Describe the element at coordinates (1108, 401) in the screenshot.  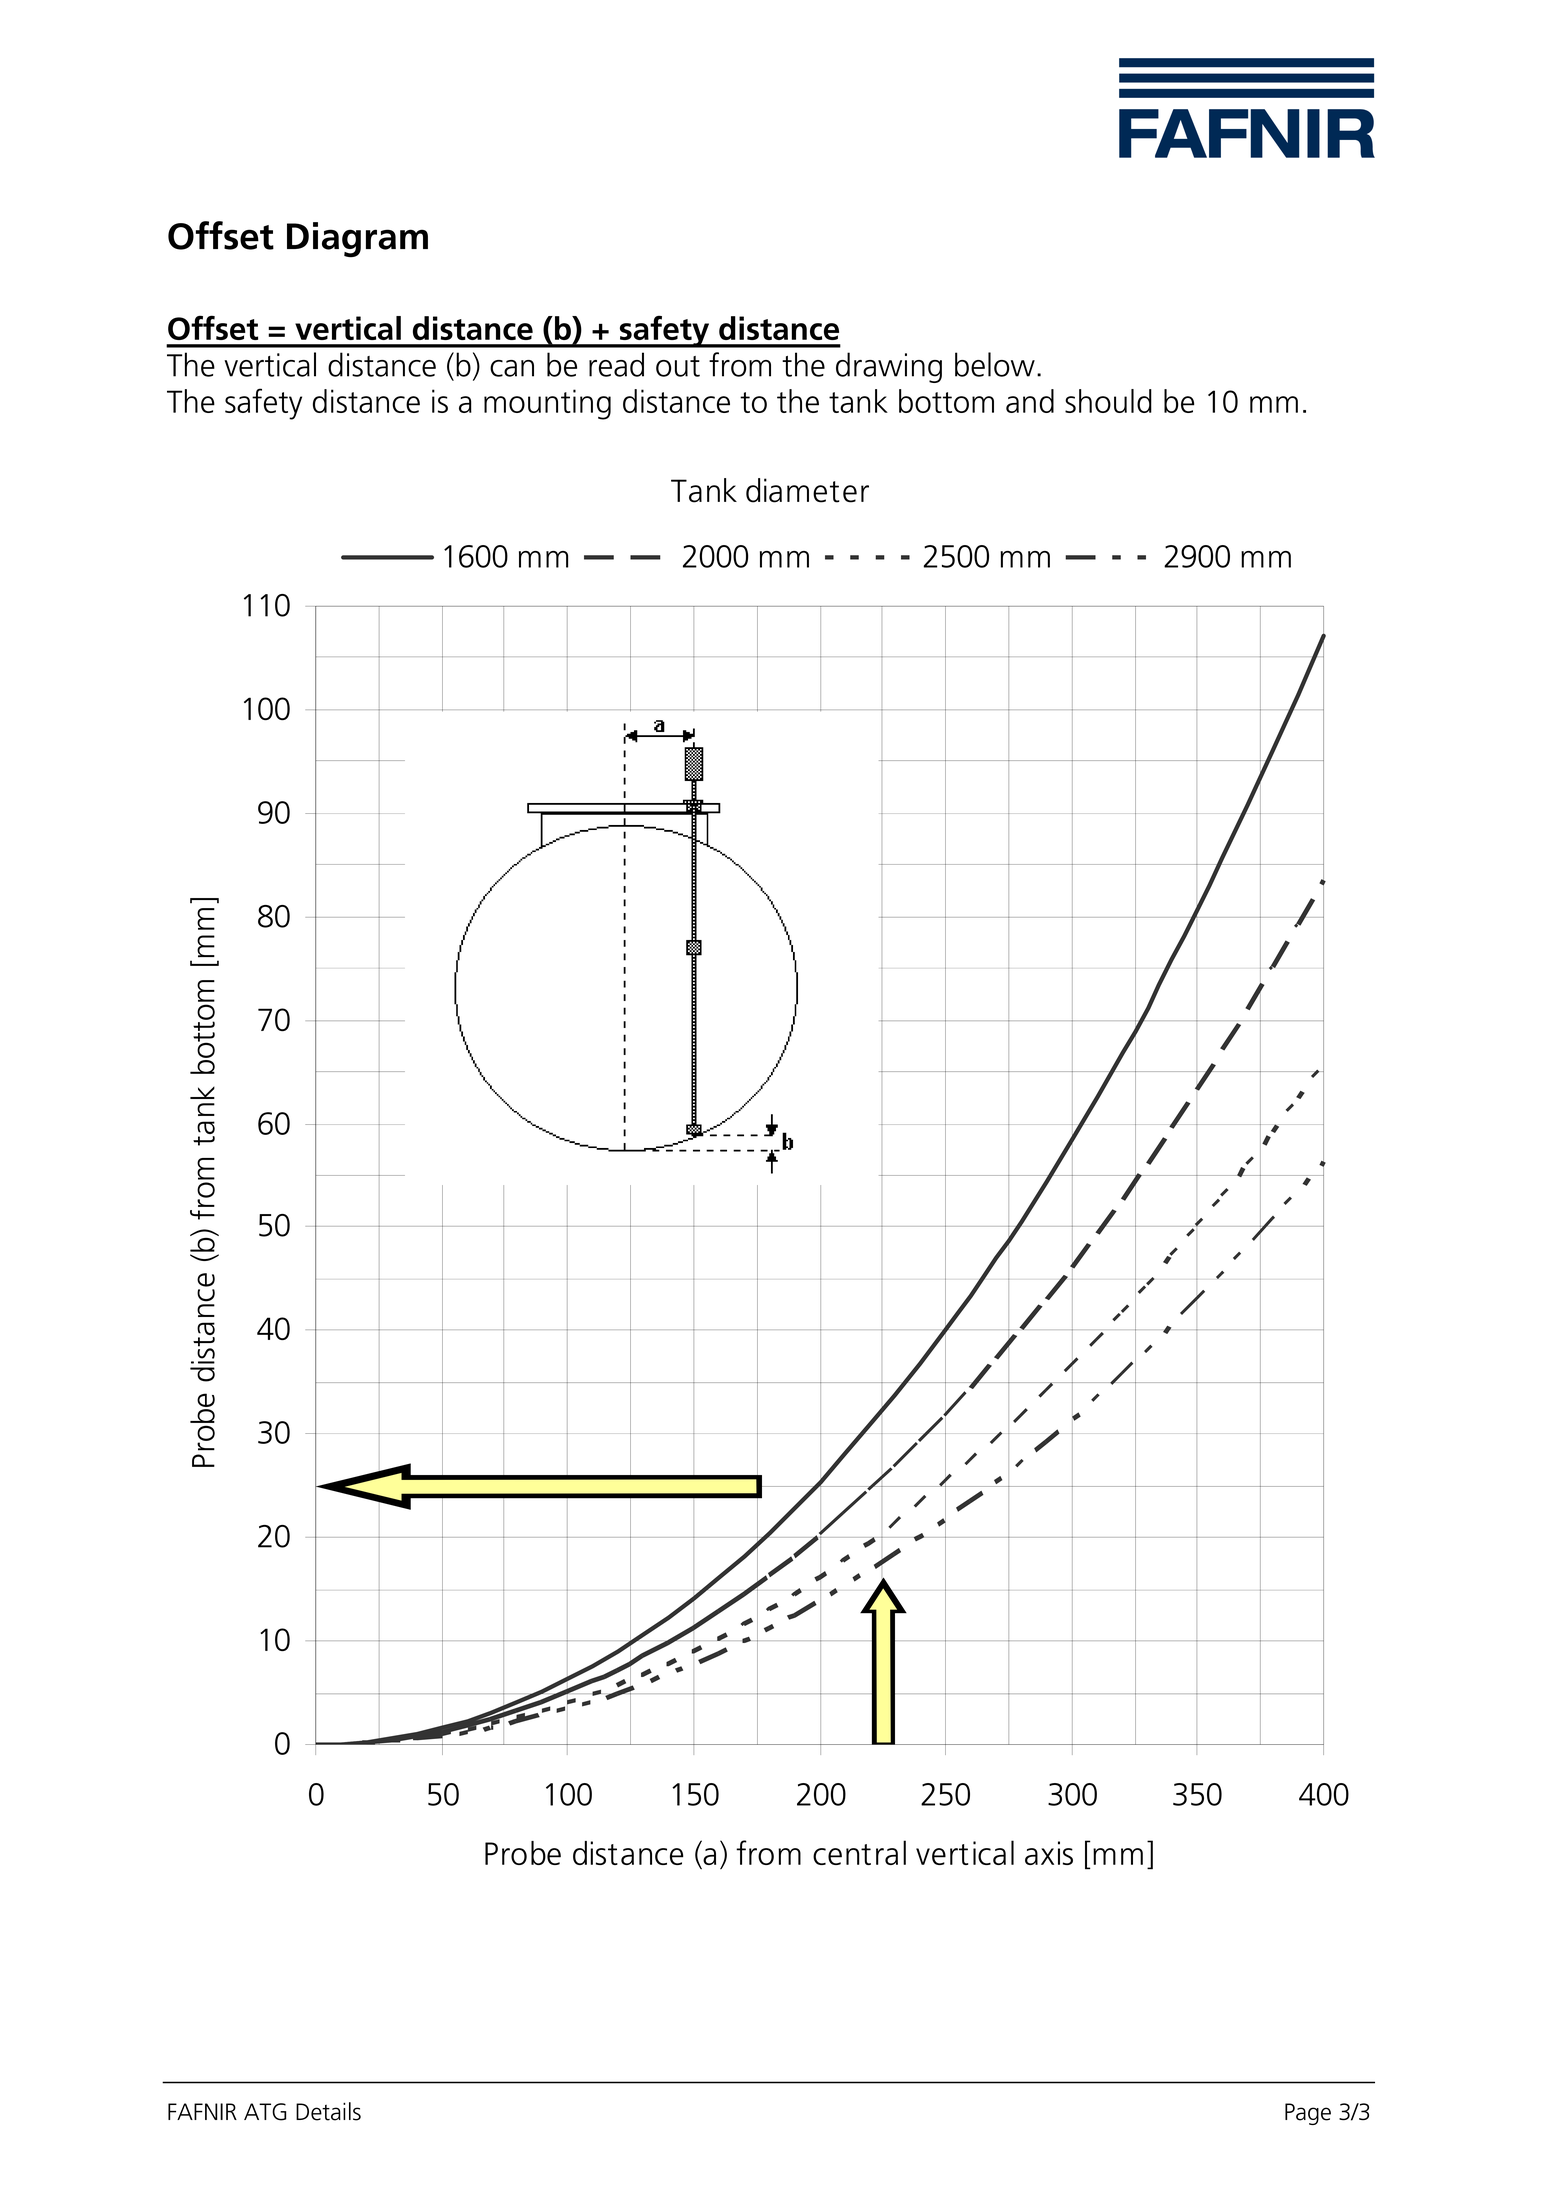
I see `should` at that location.
